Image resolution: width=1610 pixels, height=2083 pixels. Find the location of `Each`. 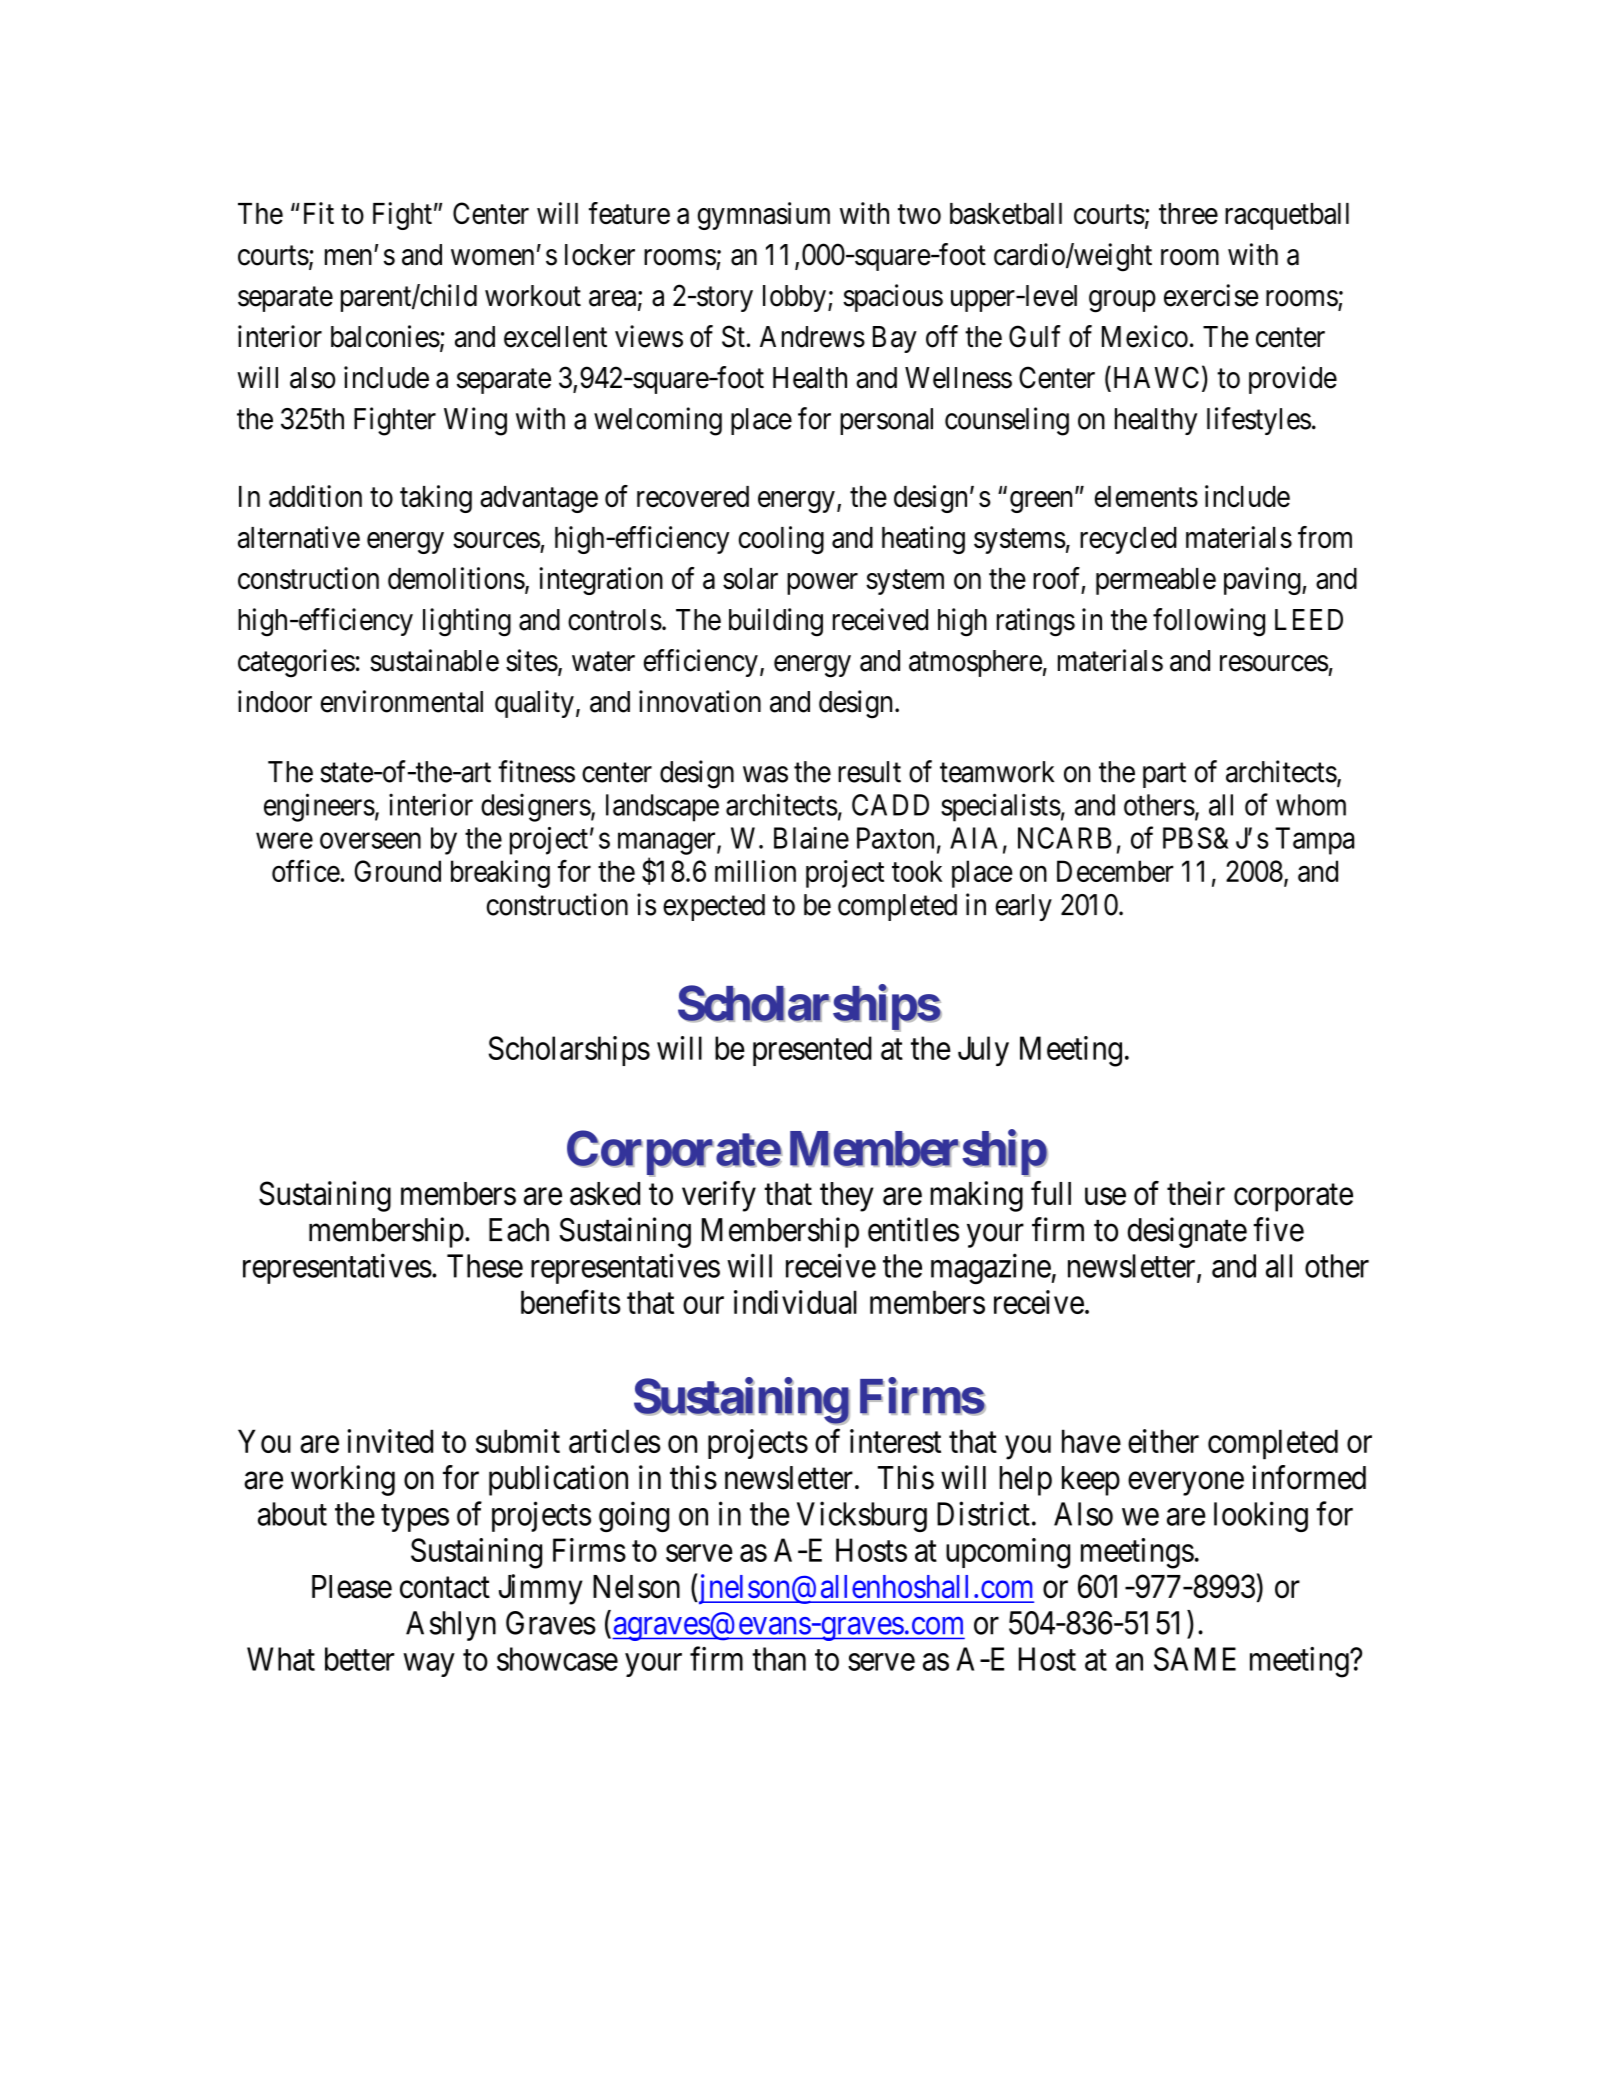

Each is located at coordinates (519, 1230).
